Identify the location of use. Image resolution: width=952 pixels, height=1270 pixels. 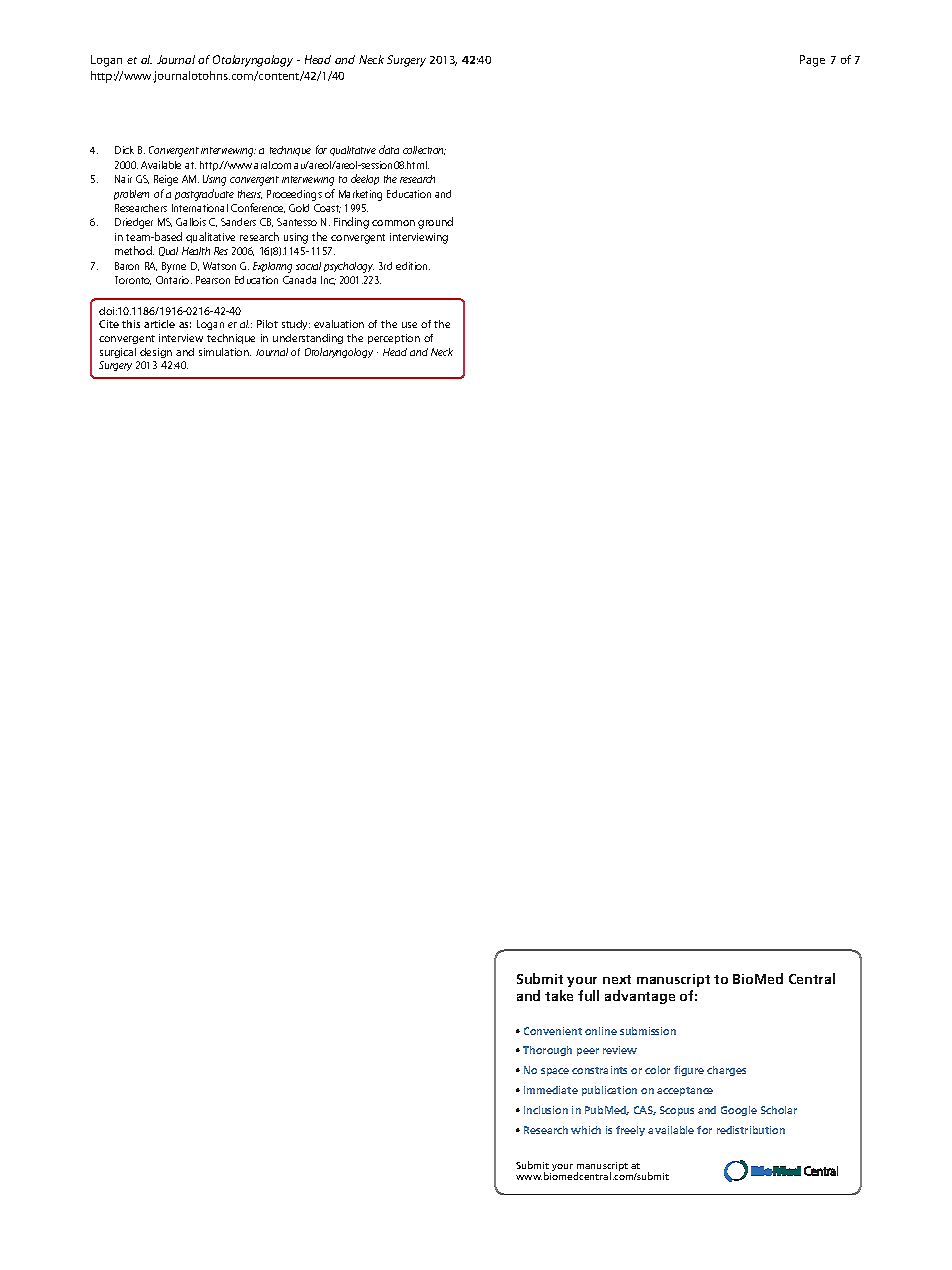
(409, 325).
